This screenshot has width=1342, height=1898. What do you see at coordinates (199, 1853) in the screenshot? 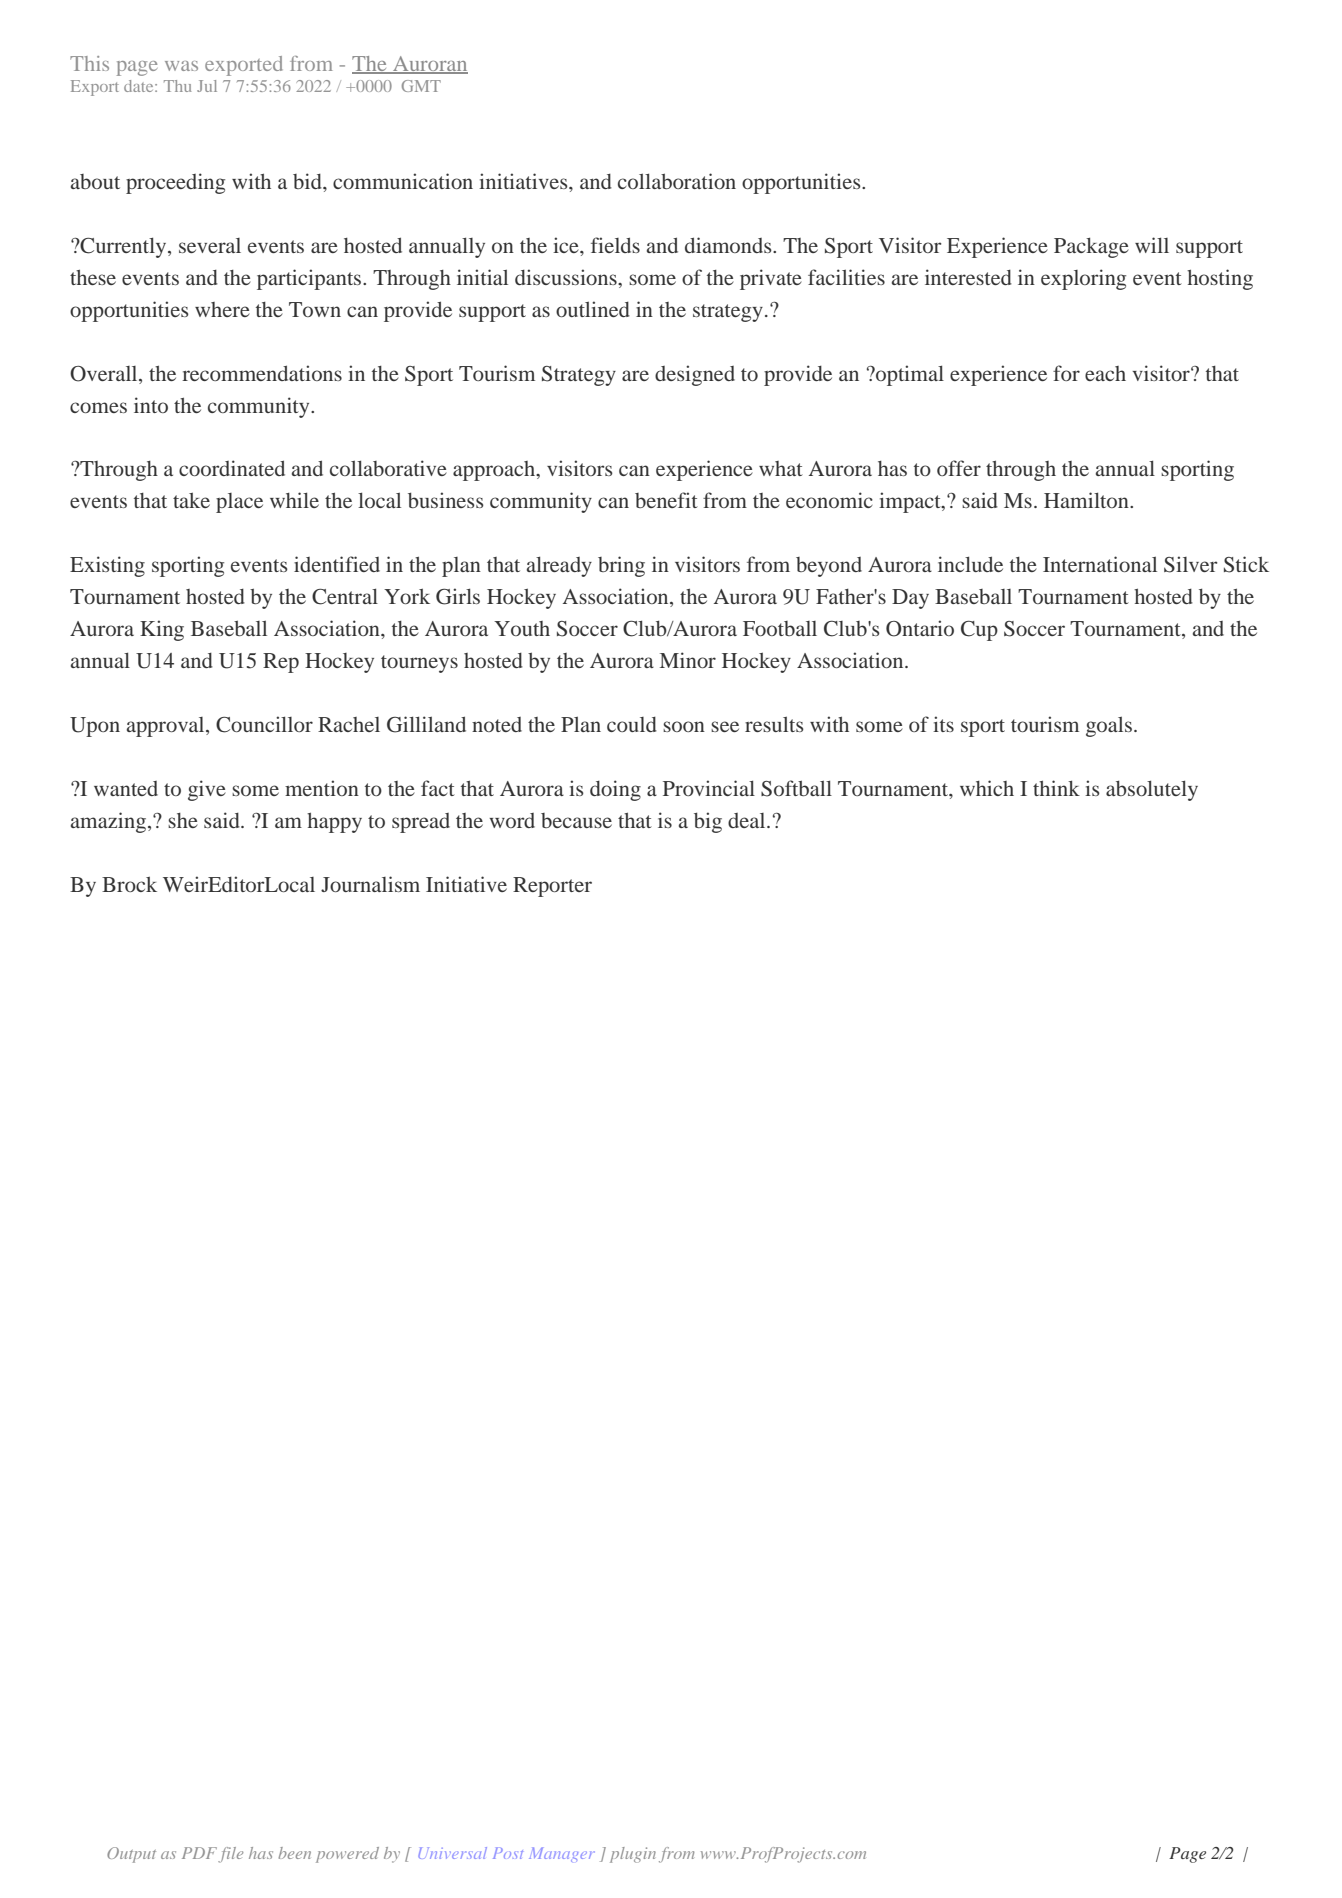
I see `PDF` at bounding box center [199, 1853].
